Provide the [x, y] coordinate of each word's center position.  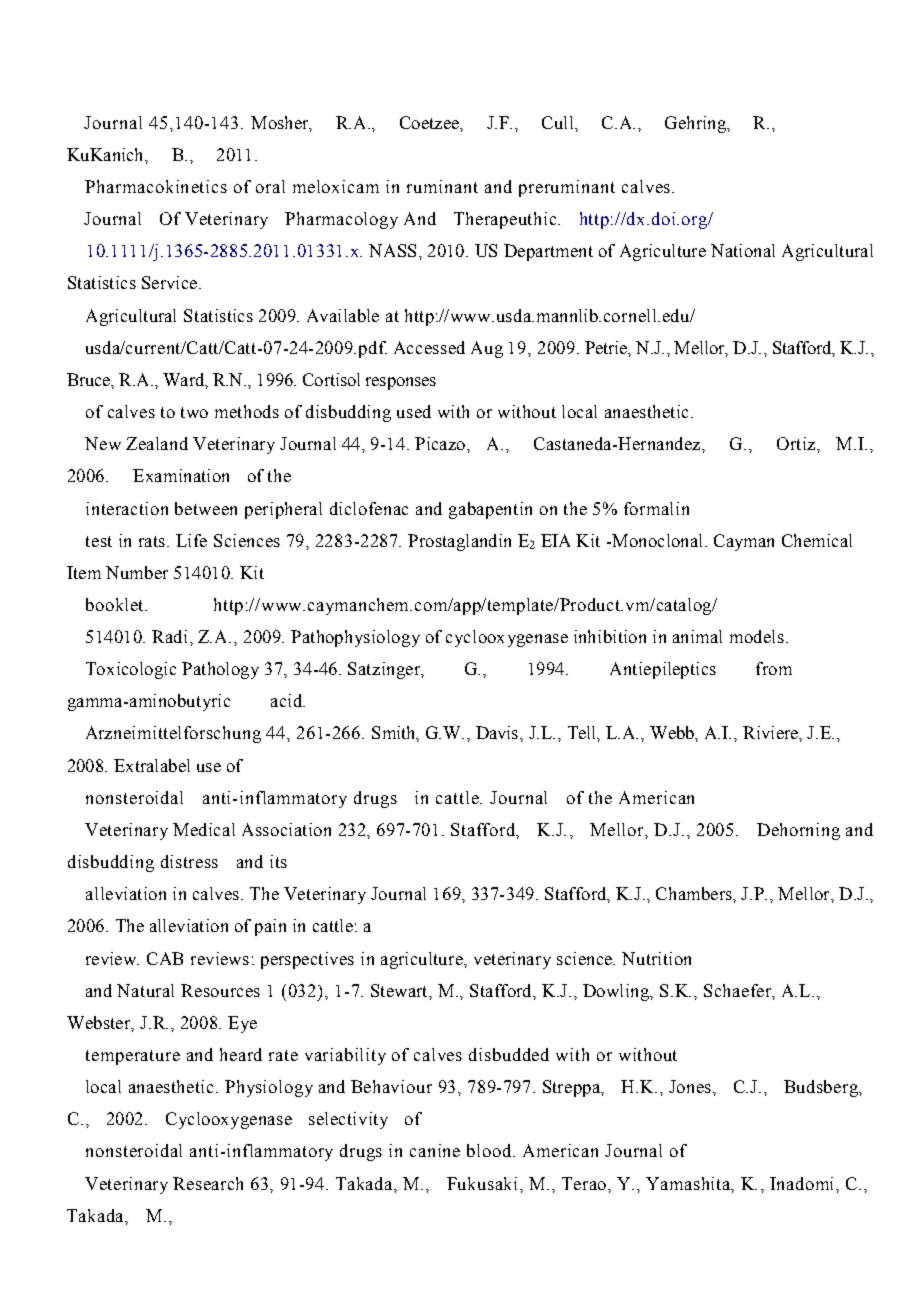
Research [208, 1183]
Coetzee [430, 122]
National [743, 250]
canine [435, 1150]
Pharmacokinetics [156, 186]
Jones [691, 1086]
